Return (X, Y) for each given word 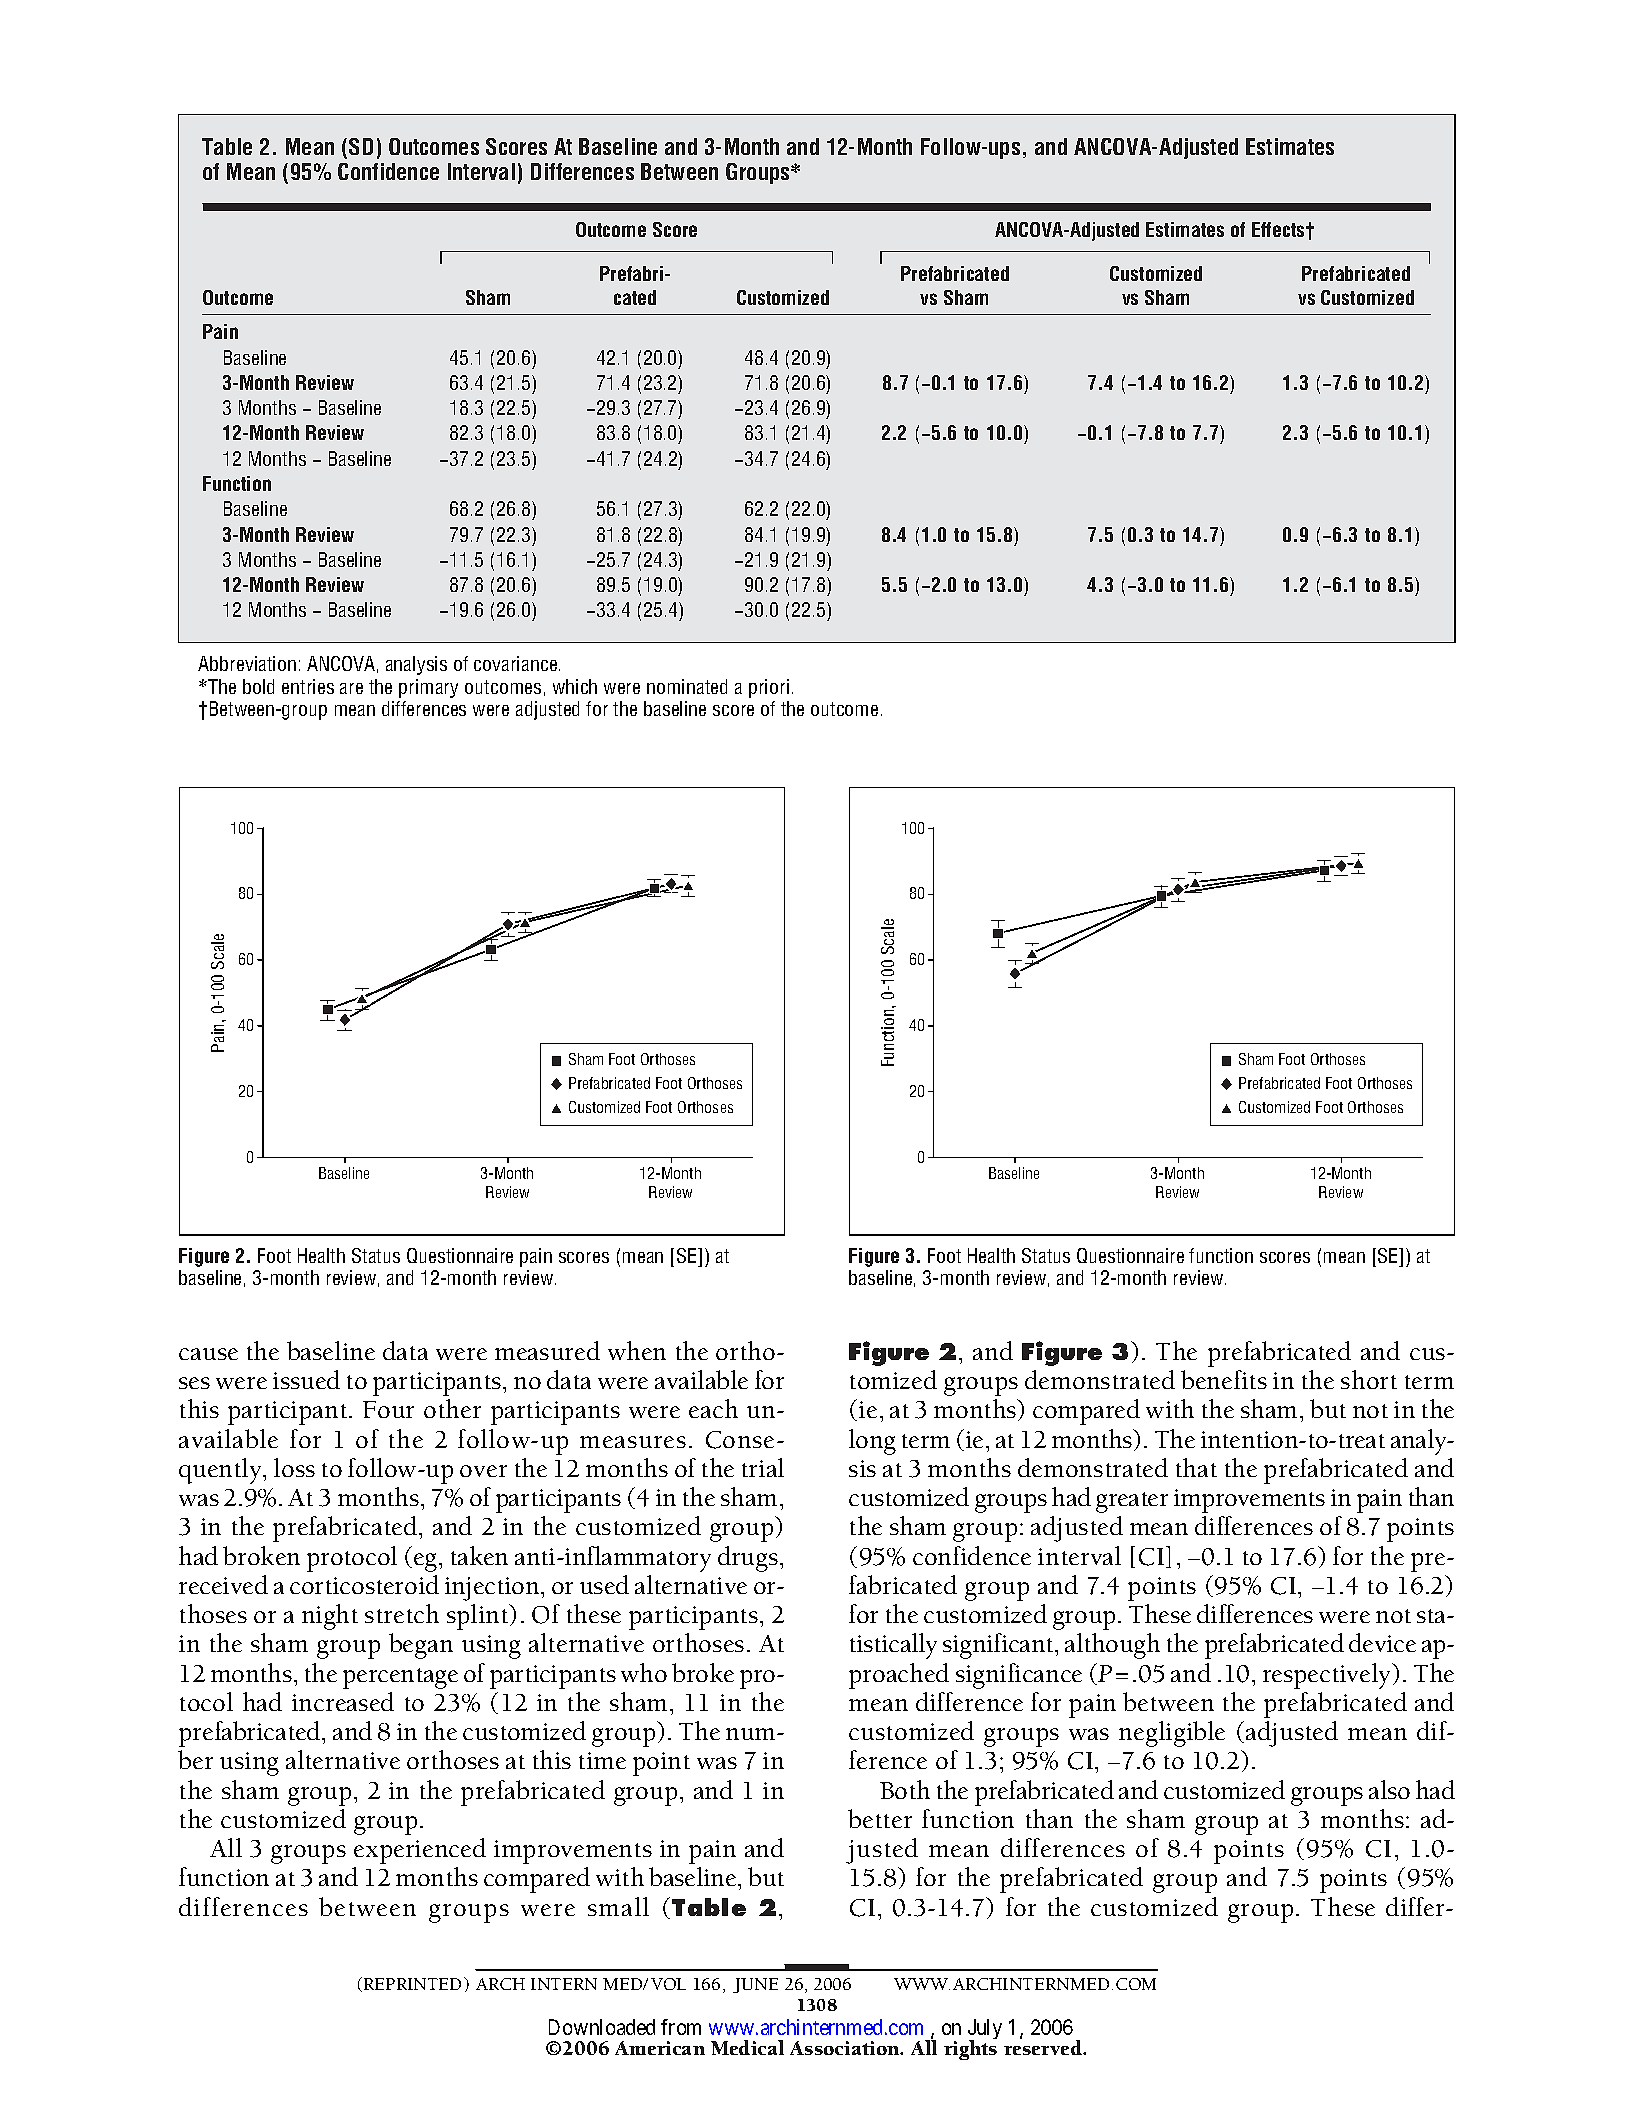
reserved (1044, 2046)
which (575, 686)
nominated (687, 686)
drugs (748, 1559)
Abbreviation (247, 663)
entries (308, 686)
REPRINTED (414, 1983)
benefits (1224, 1379)
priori (769, 688)
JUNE (755, 1985)
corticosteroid (364, 1584)
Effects (1279, 229)
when (637, 1350)
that (1196, 1467)
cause (208, 1354)
